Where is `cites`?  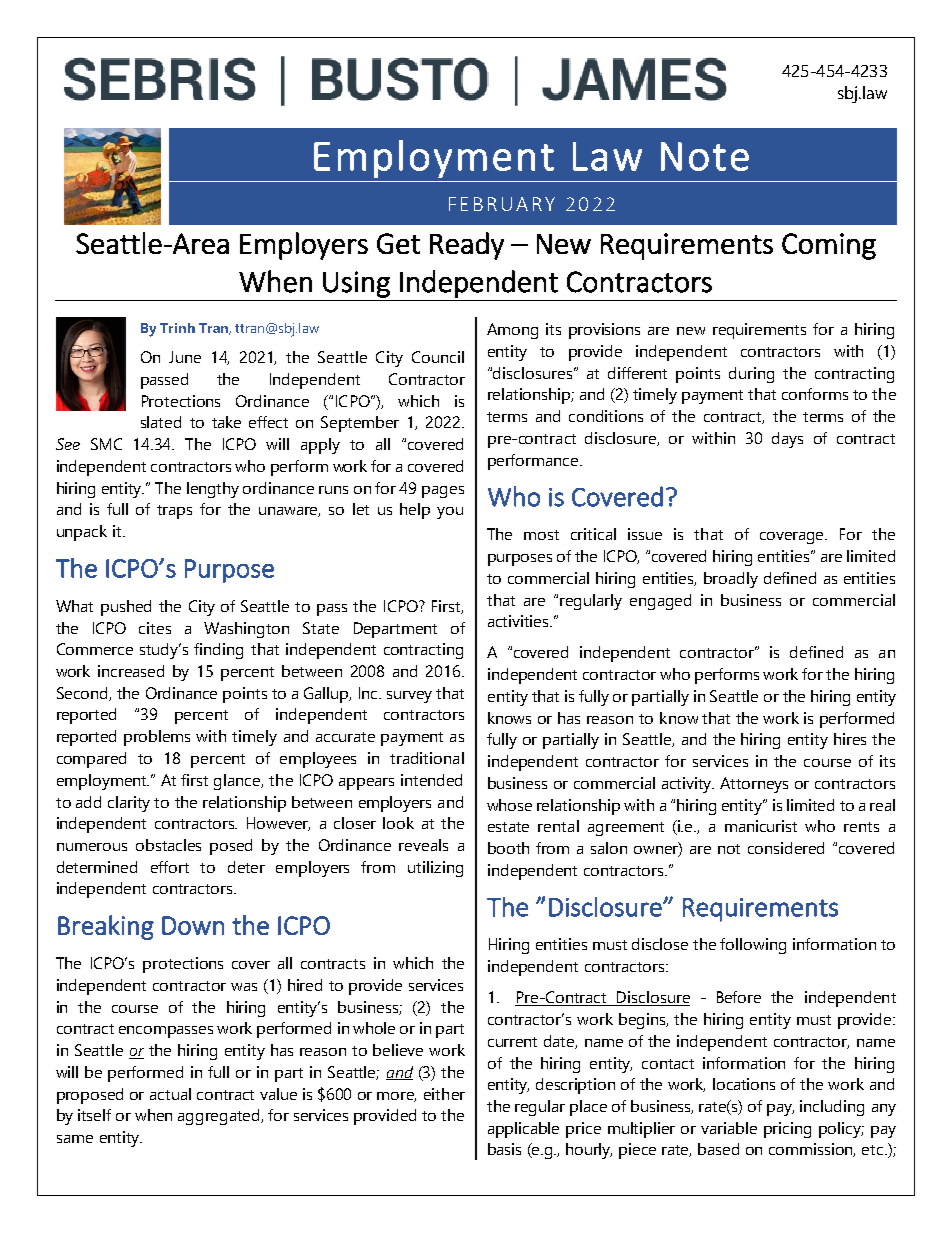 cites is located at coordinates (155, 628).
